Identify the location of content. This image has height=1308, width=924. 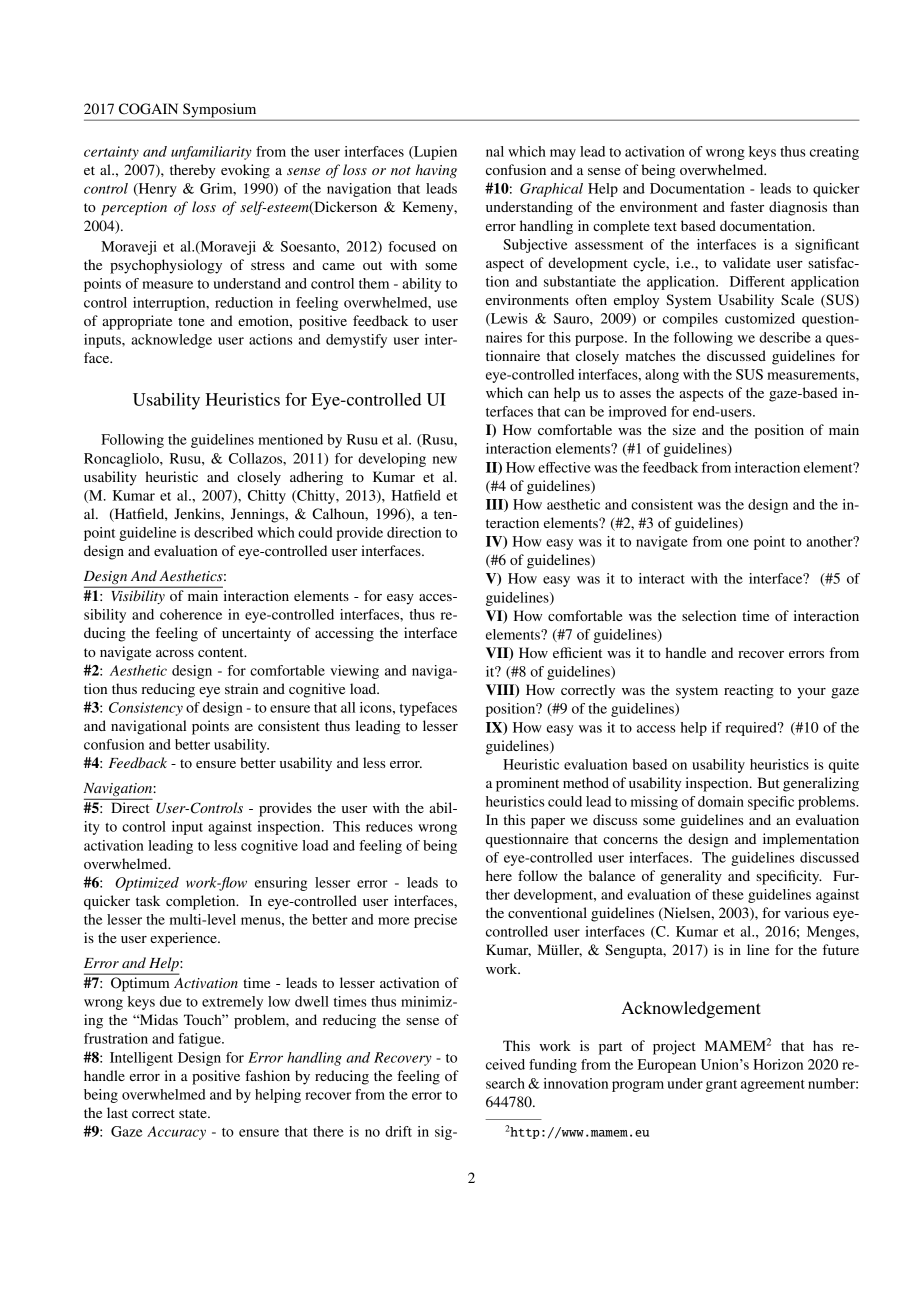
(222, 652).
